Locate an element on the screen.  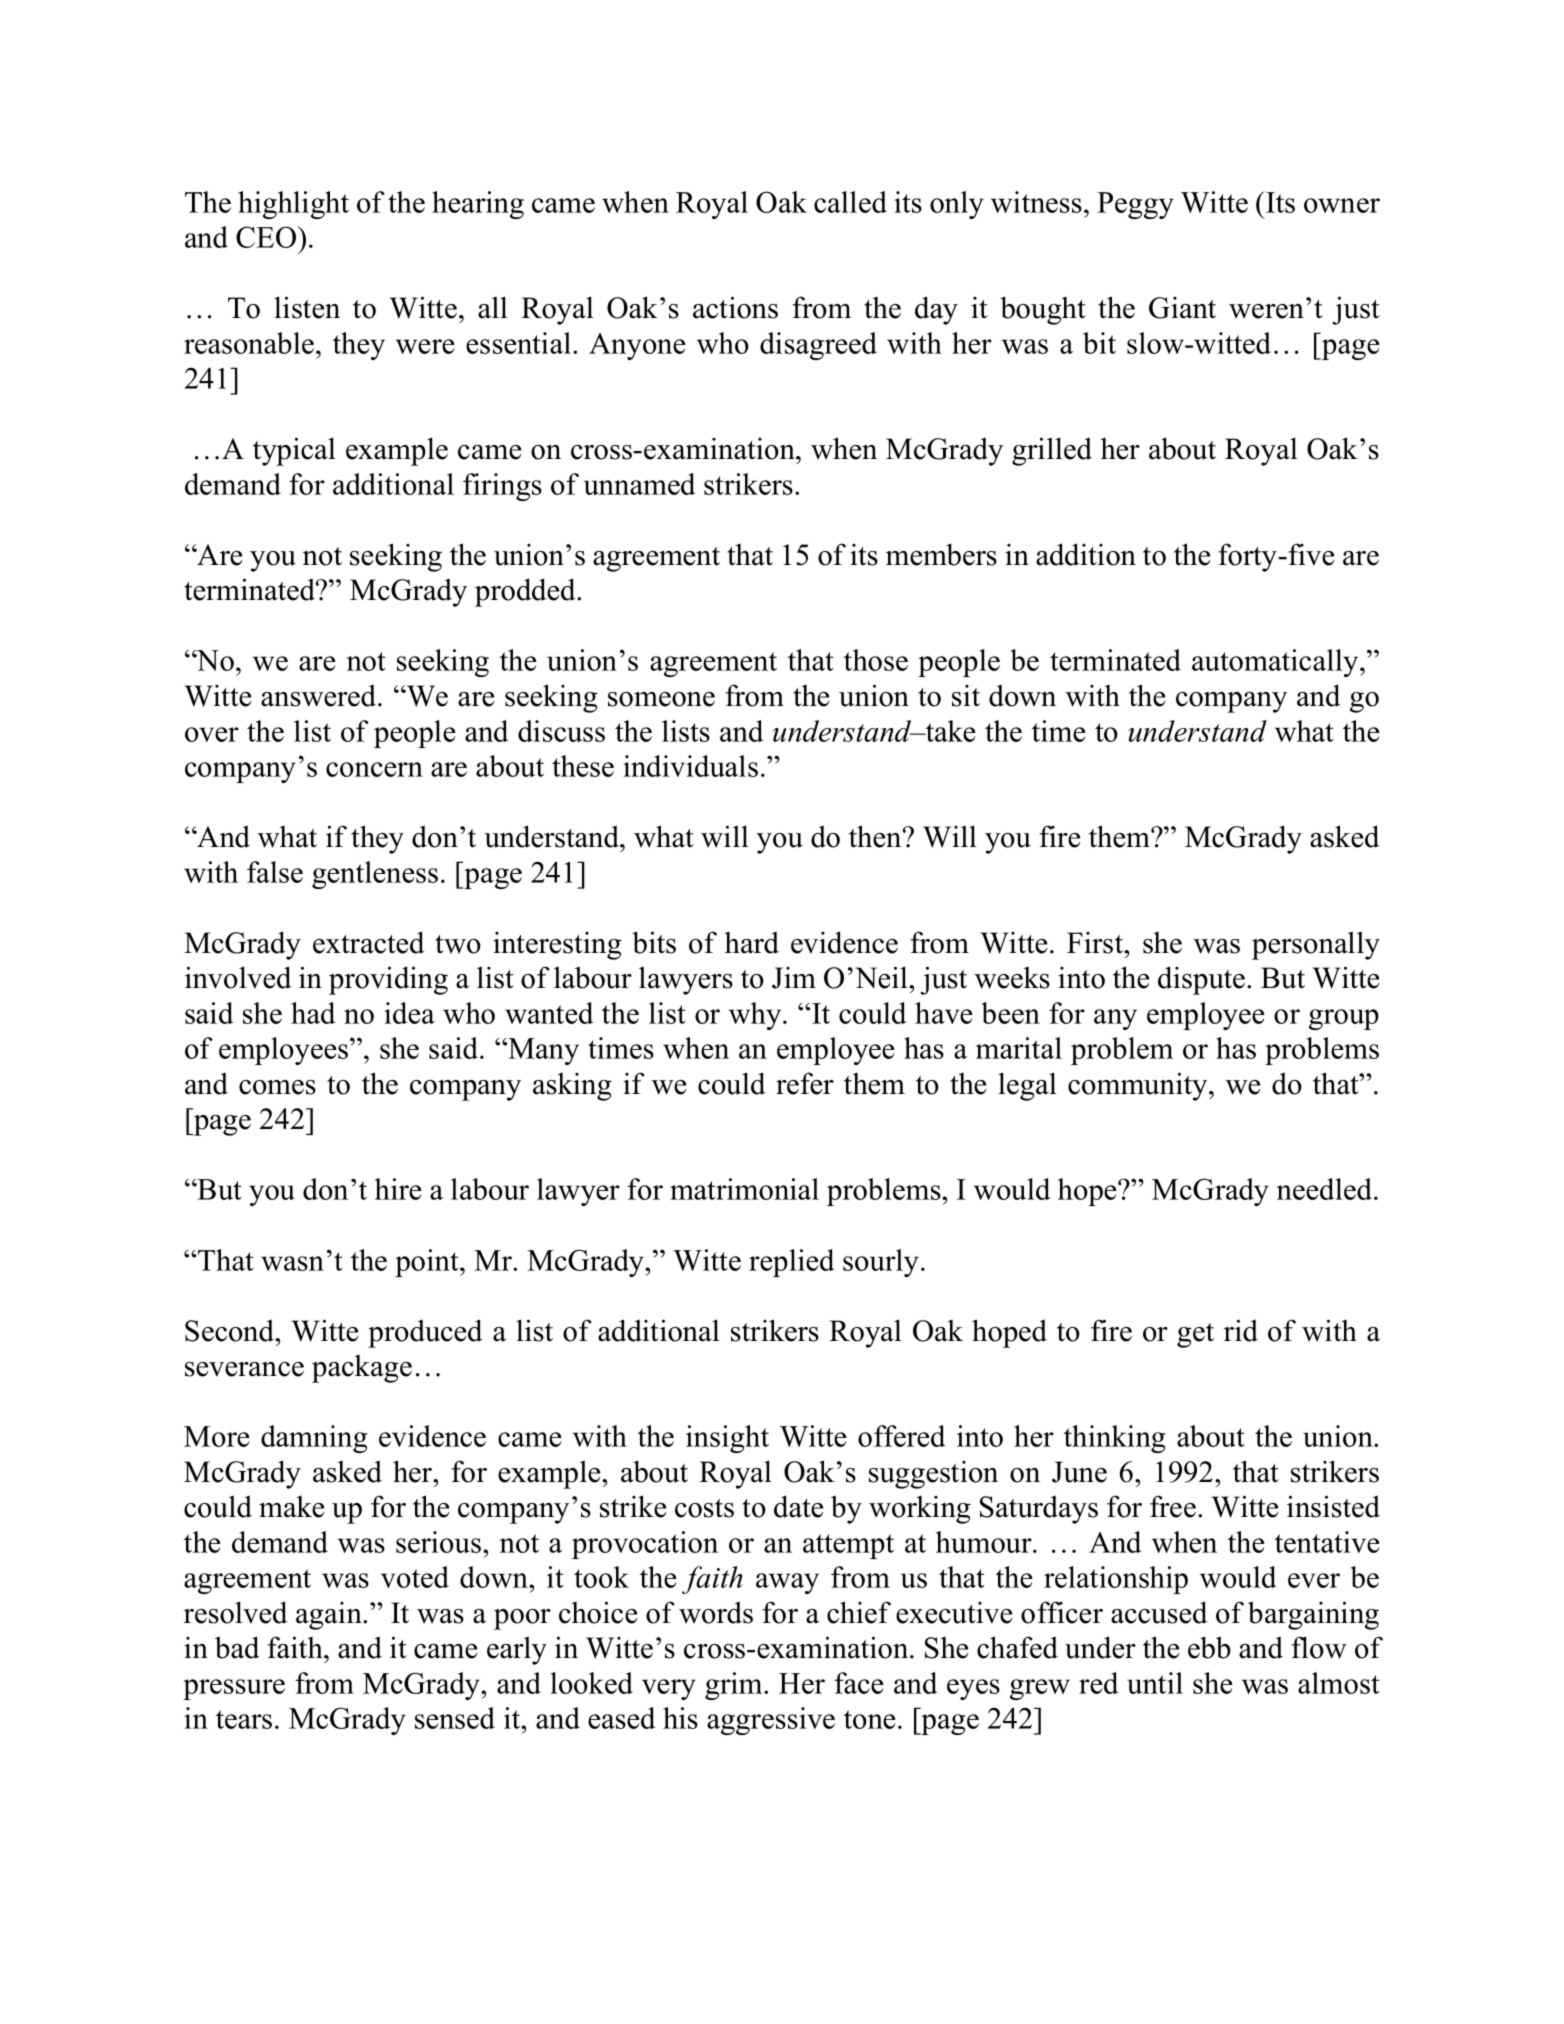
CEO is located at coordinates (267, 237).
